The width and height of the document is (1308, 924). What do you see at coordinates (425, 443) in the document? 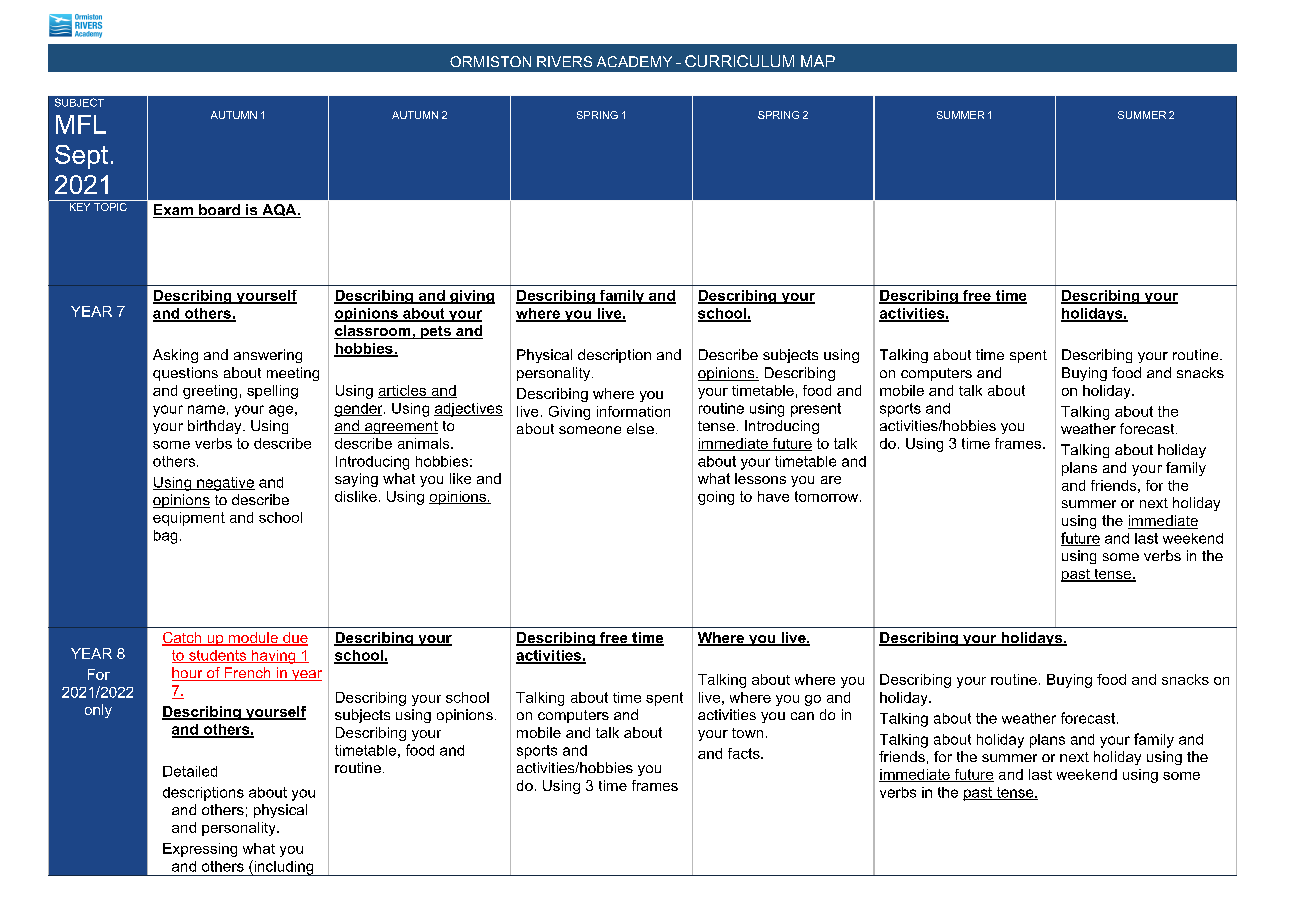
I see `animals` at bounding box center [425, 443].
